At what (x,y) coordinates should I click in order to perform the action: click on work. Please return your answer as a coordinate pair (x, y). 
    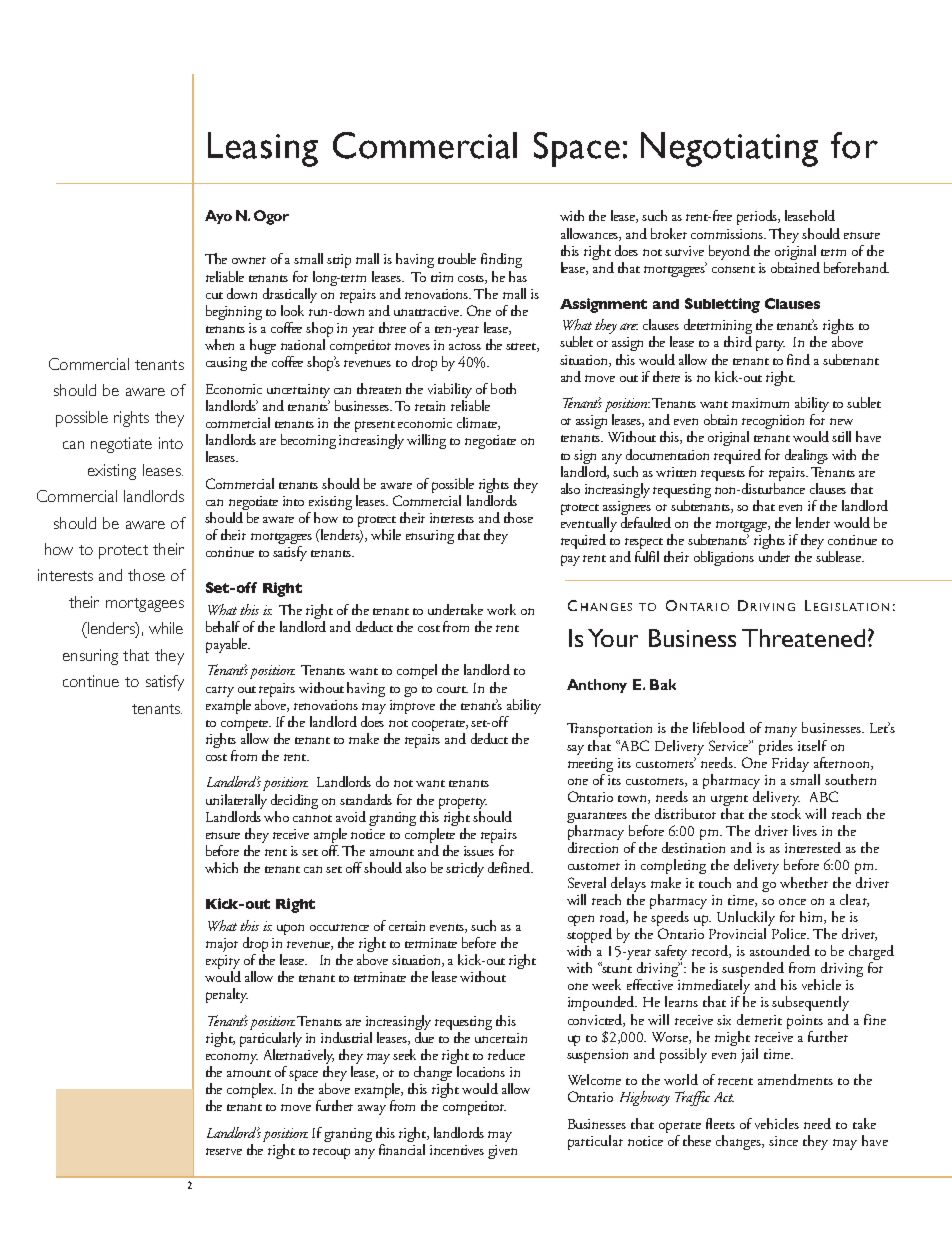
    Looking at the image, I should click on (501, 609).
